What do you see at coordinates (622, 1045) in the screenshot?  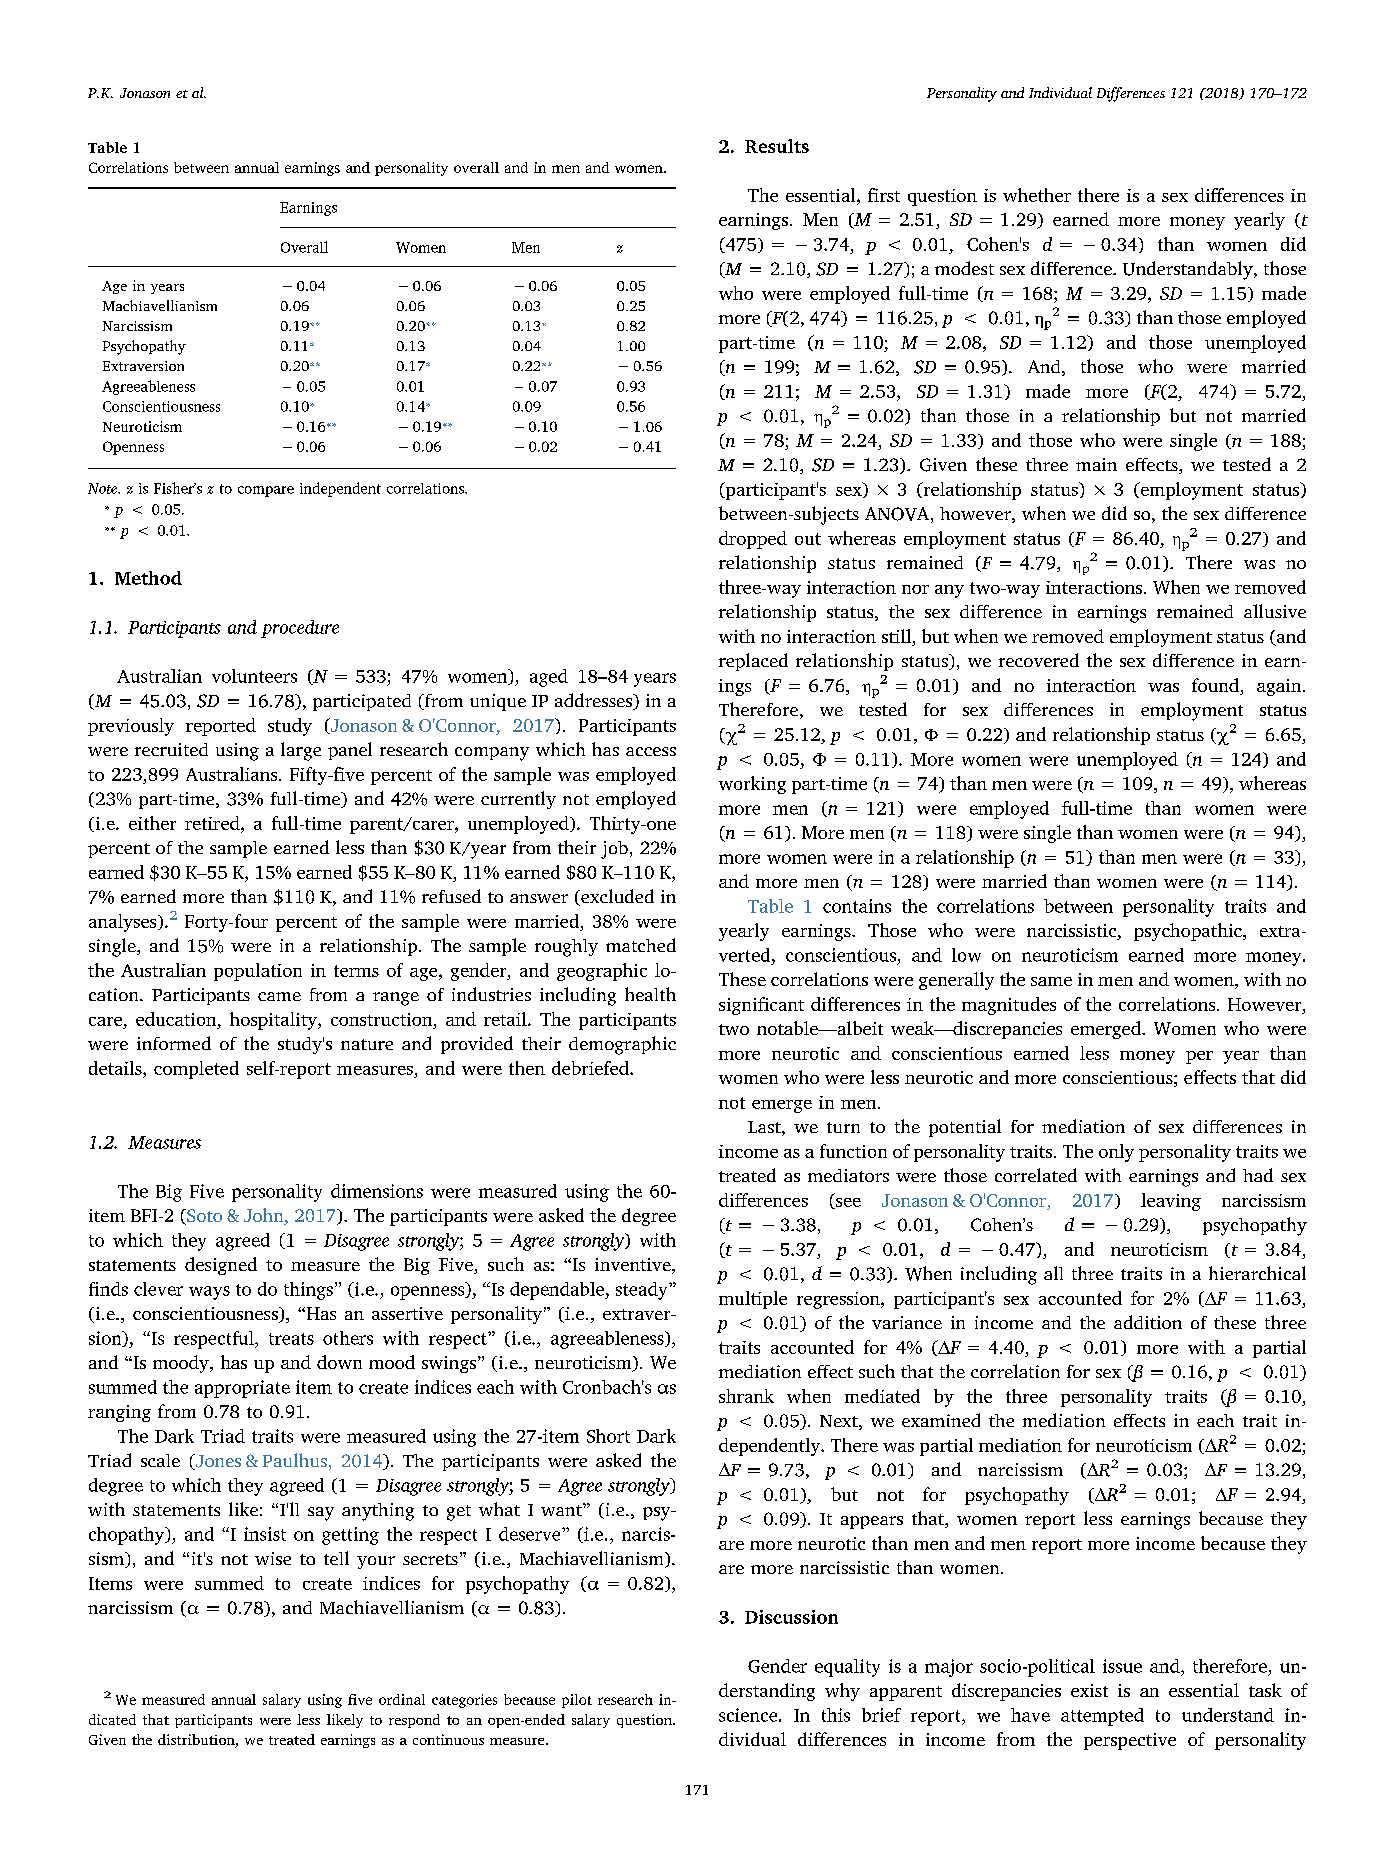 I see `demographic` at bounding box center [622, 1045].
